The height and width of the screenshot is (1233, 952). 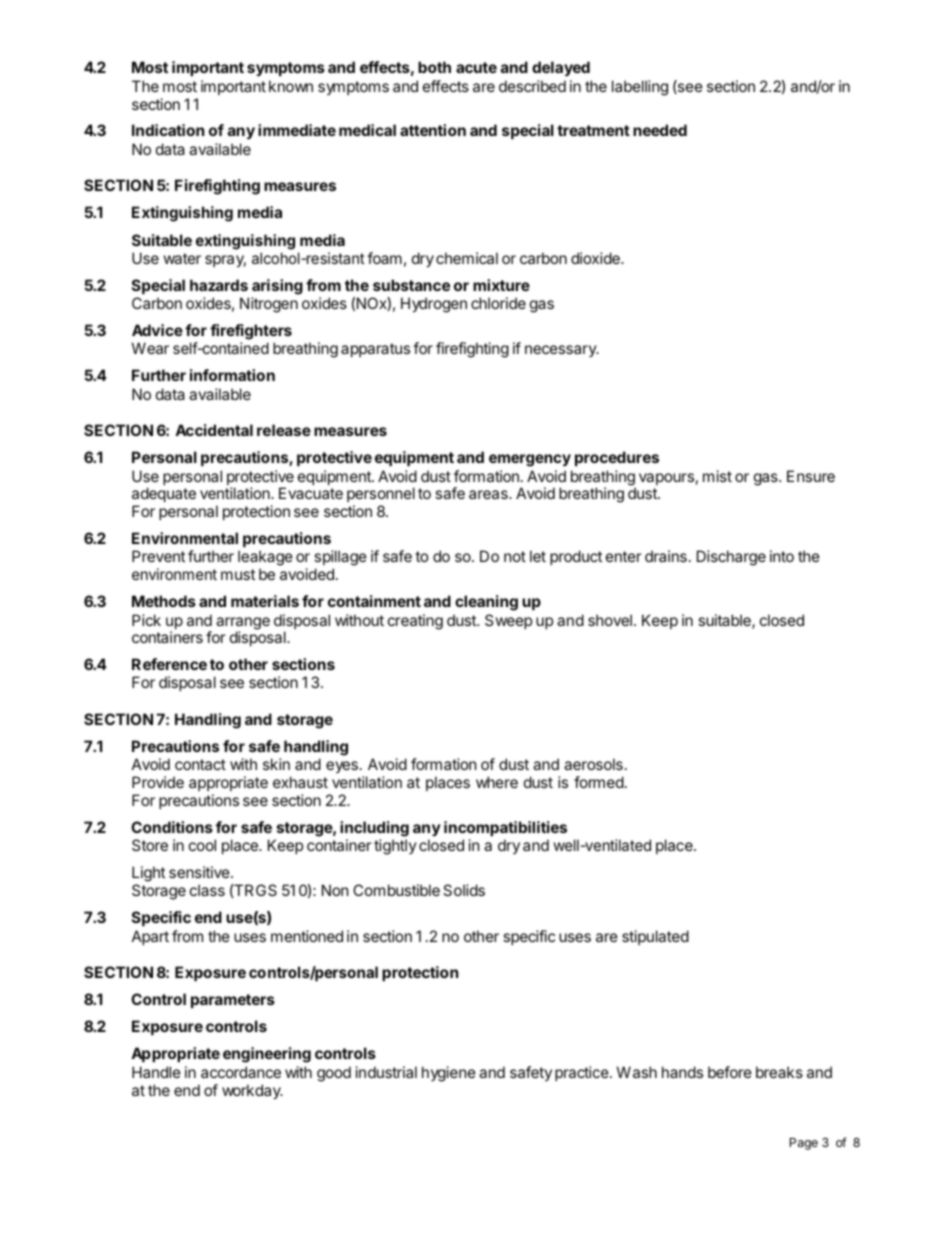 What do you see at coordinates (251, 332) in the screenshot?
I see `firefighters` at bounding box center [251, 332].
